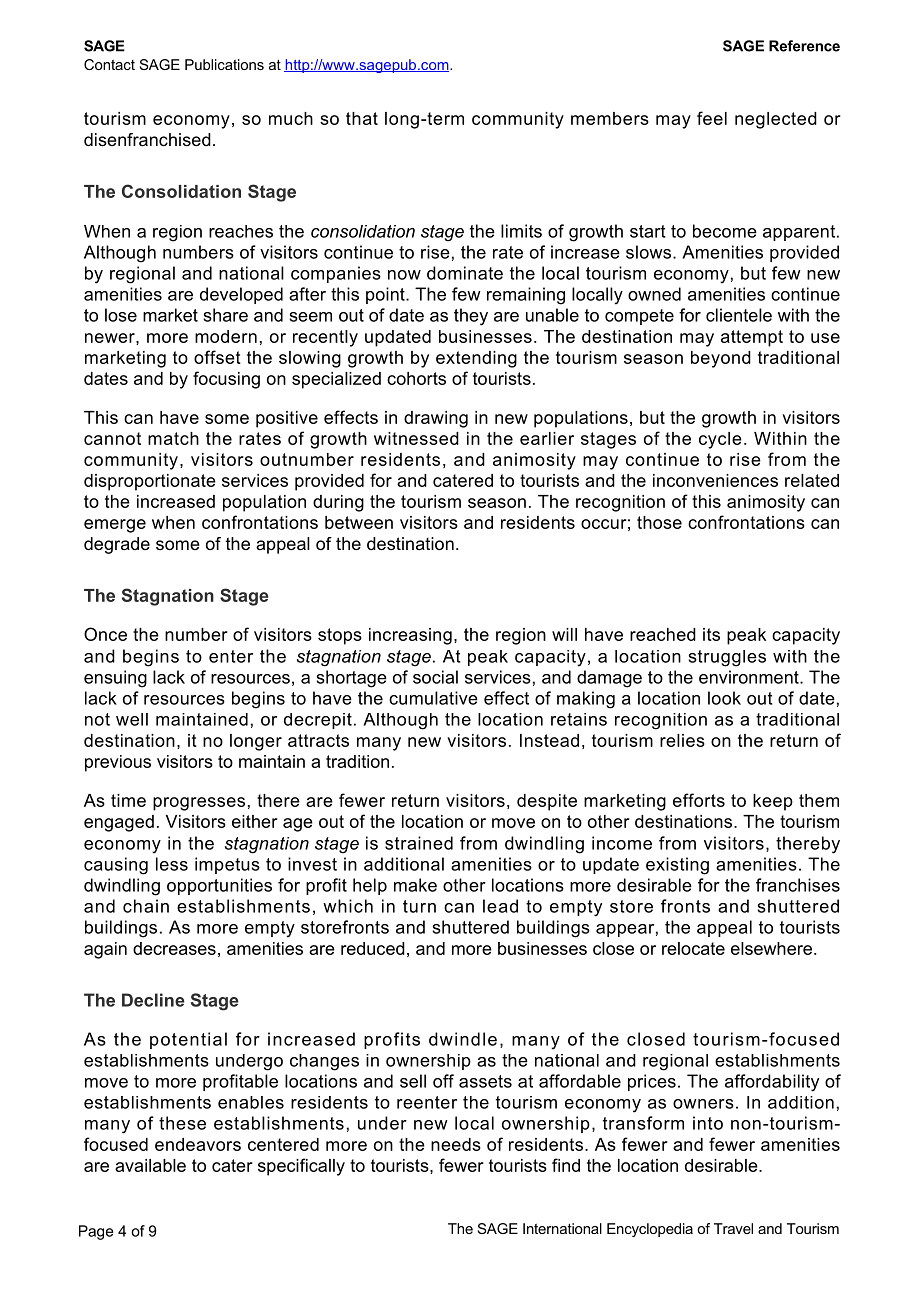 Image resolution: width=924 pixels, height=1308 pixels. I want to click on Travel, so click(733, 1228).
